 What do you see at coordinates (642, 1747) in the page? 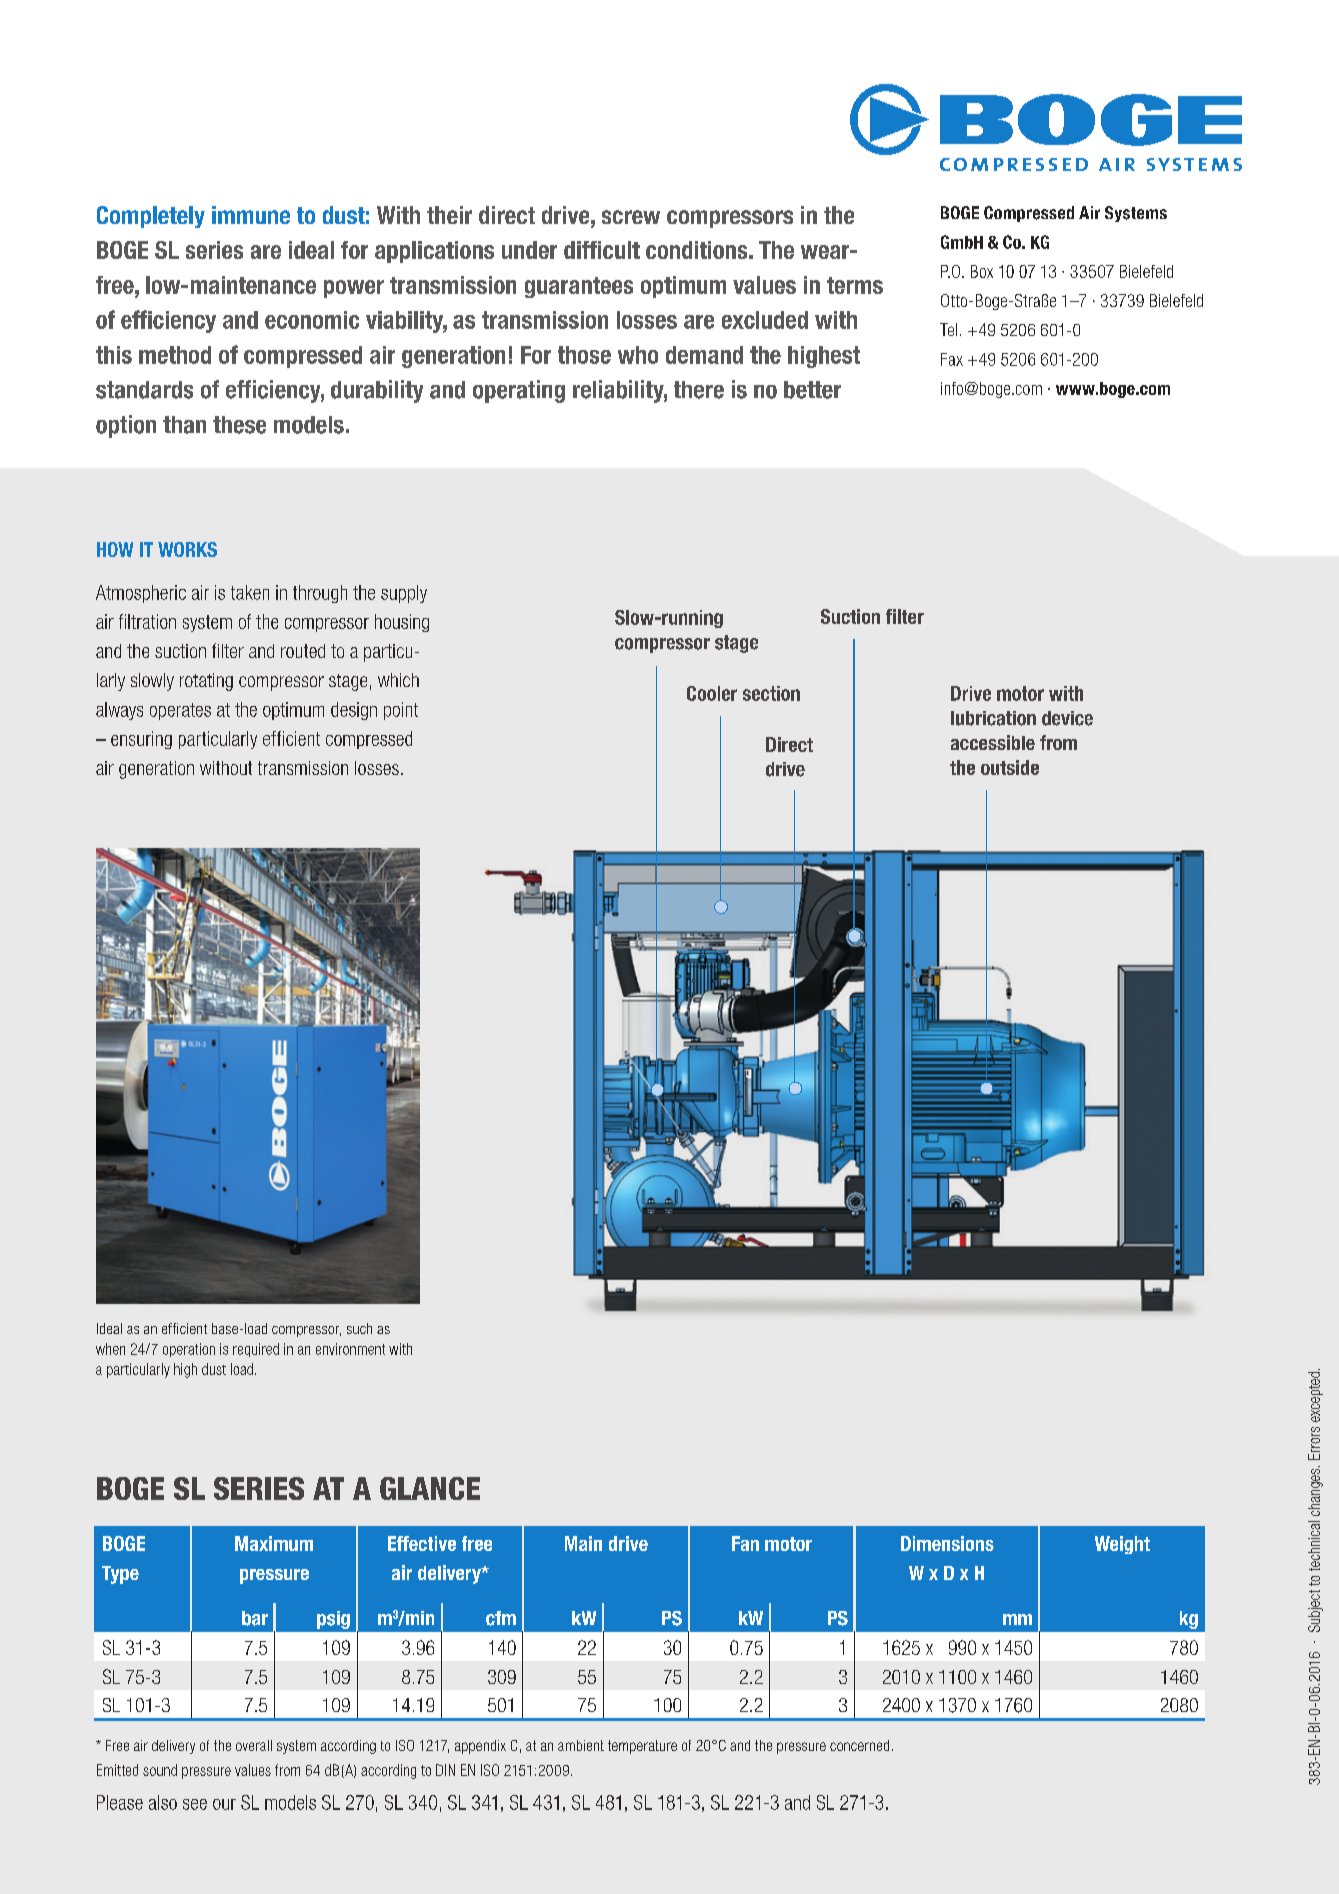
I see `temperature` at bounding box center [642, 1747].
